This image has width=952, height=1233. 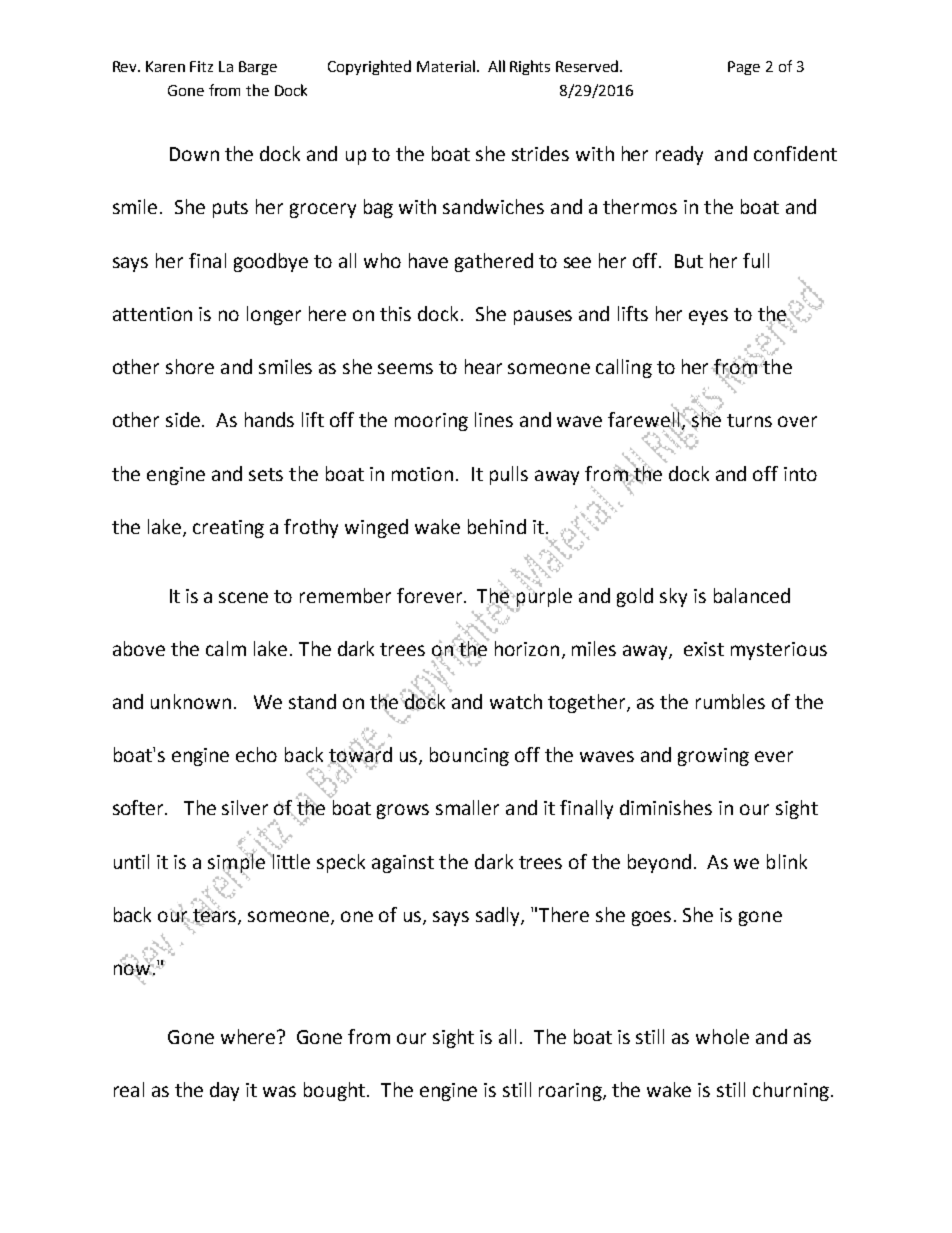 I want to click on day, so click(x=224, y=1091).
